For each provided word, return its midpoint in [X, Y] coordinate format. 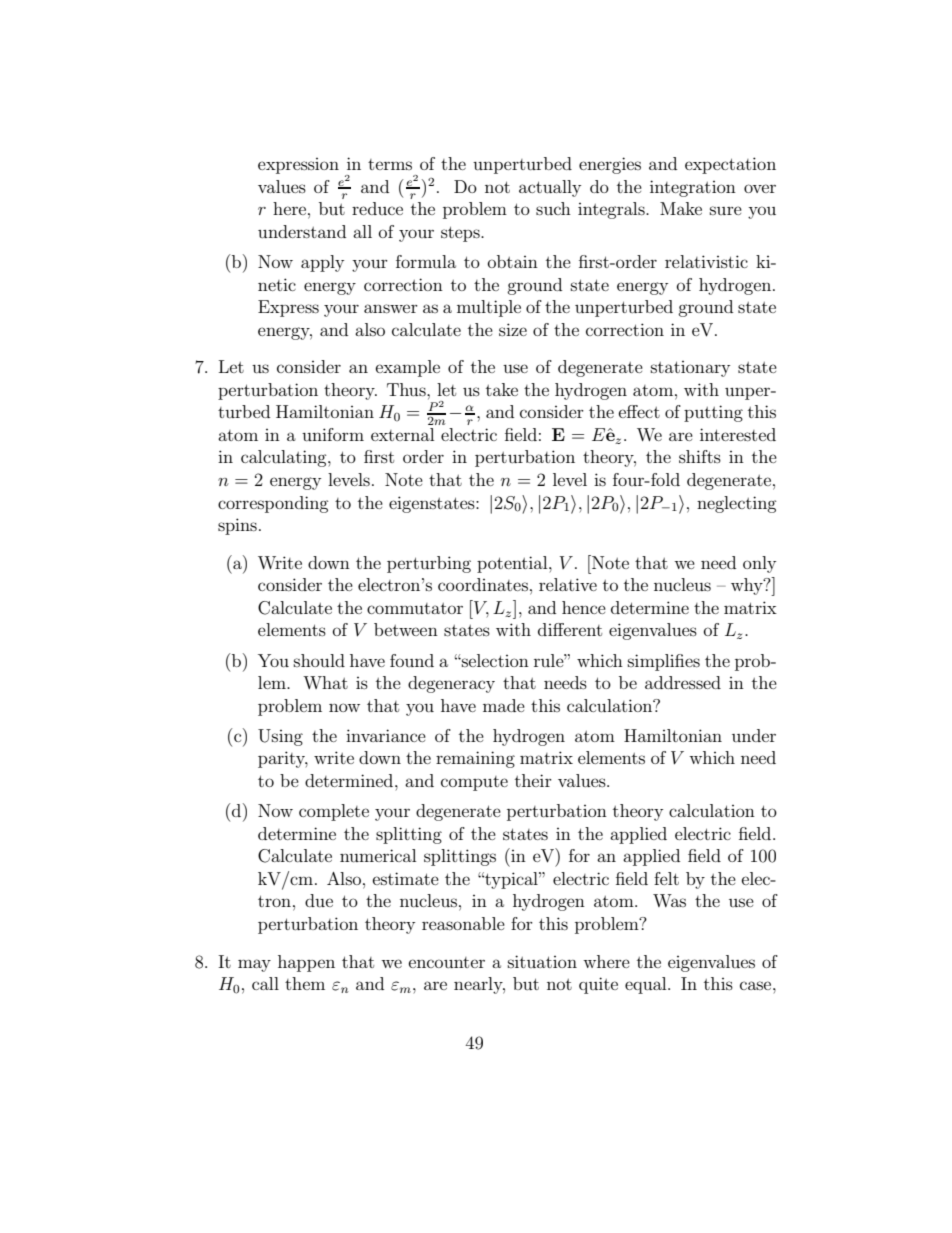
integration [693, 188]
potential [513, 564]
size [513, 329]
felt [666, 878]
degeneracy [451, 684]
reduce [377, 208]
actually [550, 188]
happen [306, 963]
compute [474, 783]
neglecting [737, 504]
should [319, 660]
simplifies [664, 662]
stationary [690, 369]
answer [391, 308]
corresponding [273, 504]
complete [334, 812]
